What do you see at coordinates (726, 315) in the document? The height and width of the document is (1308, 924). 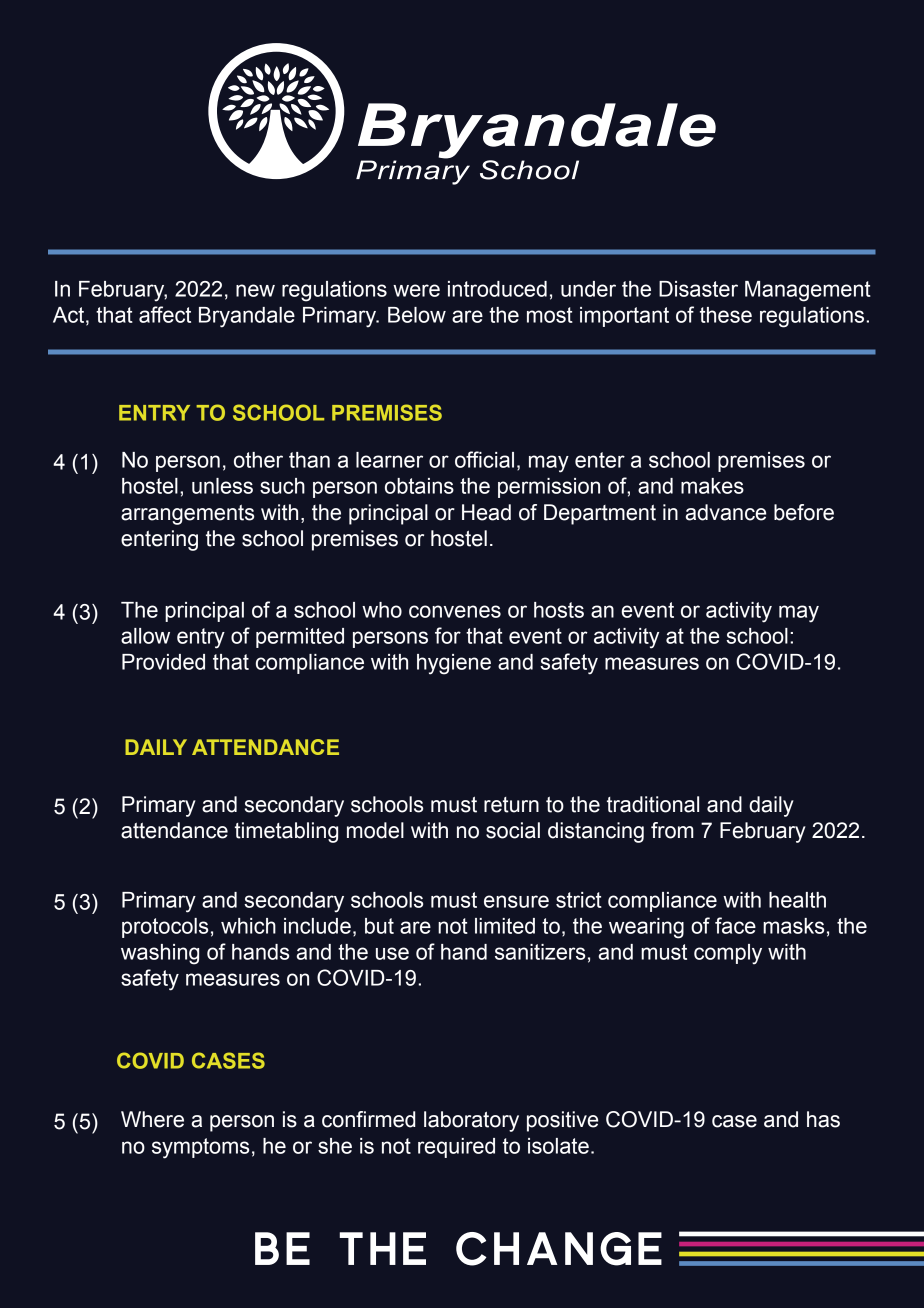 I see `these` at bounding box center [726, 315].
